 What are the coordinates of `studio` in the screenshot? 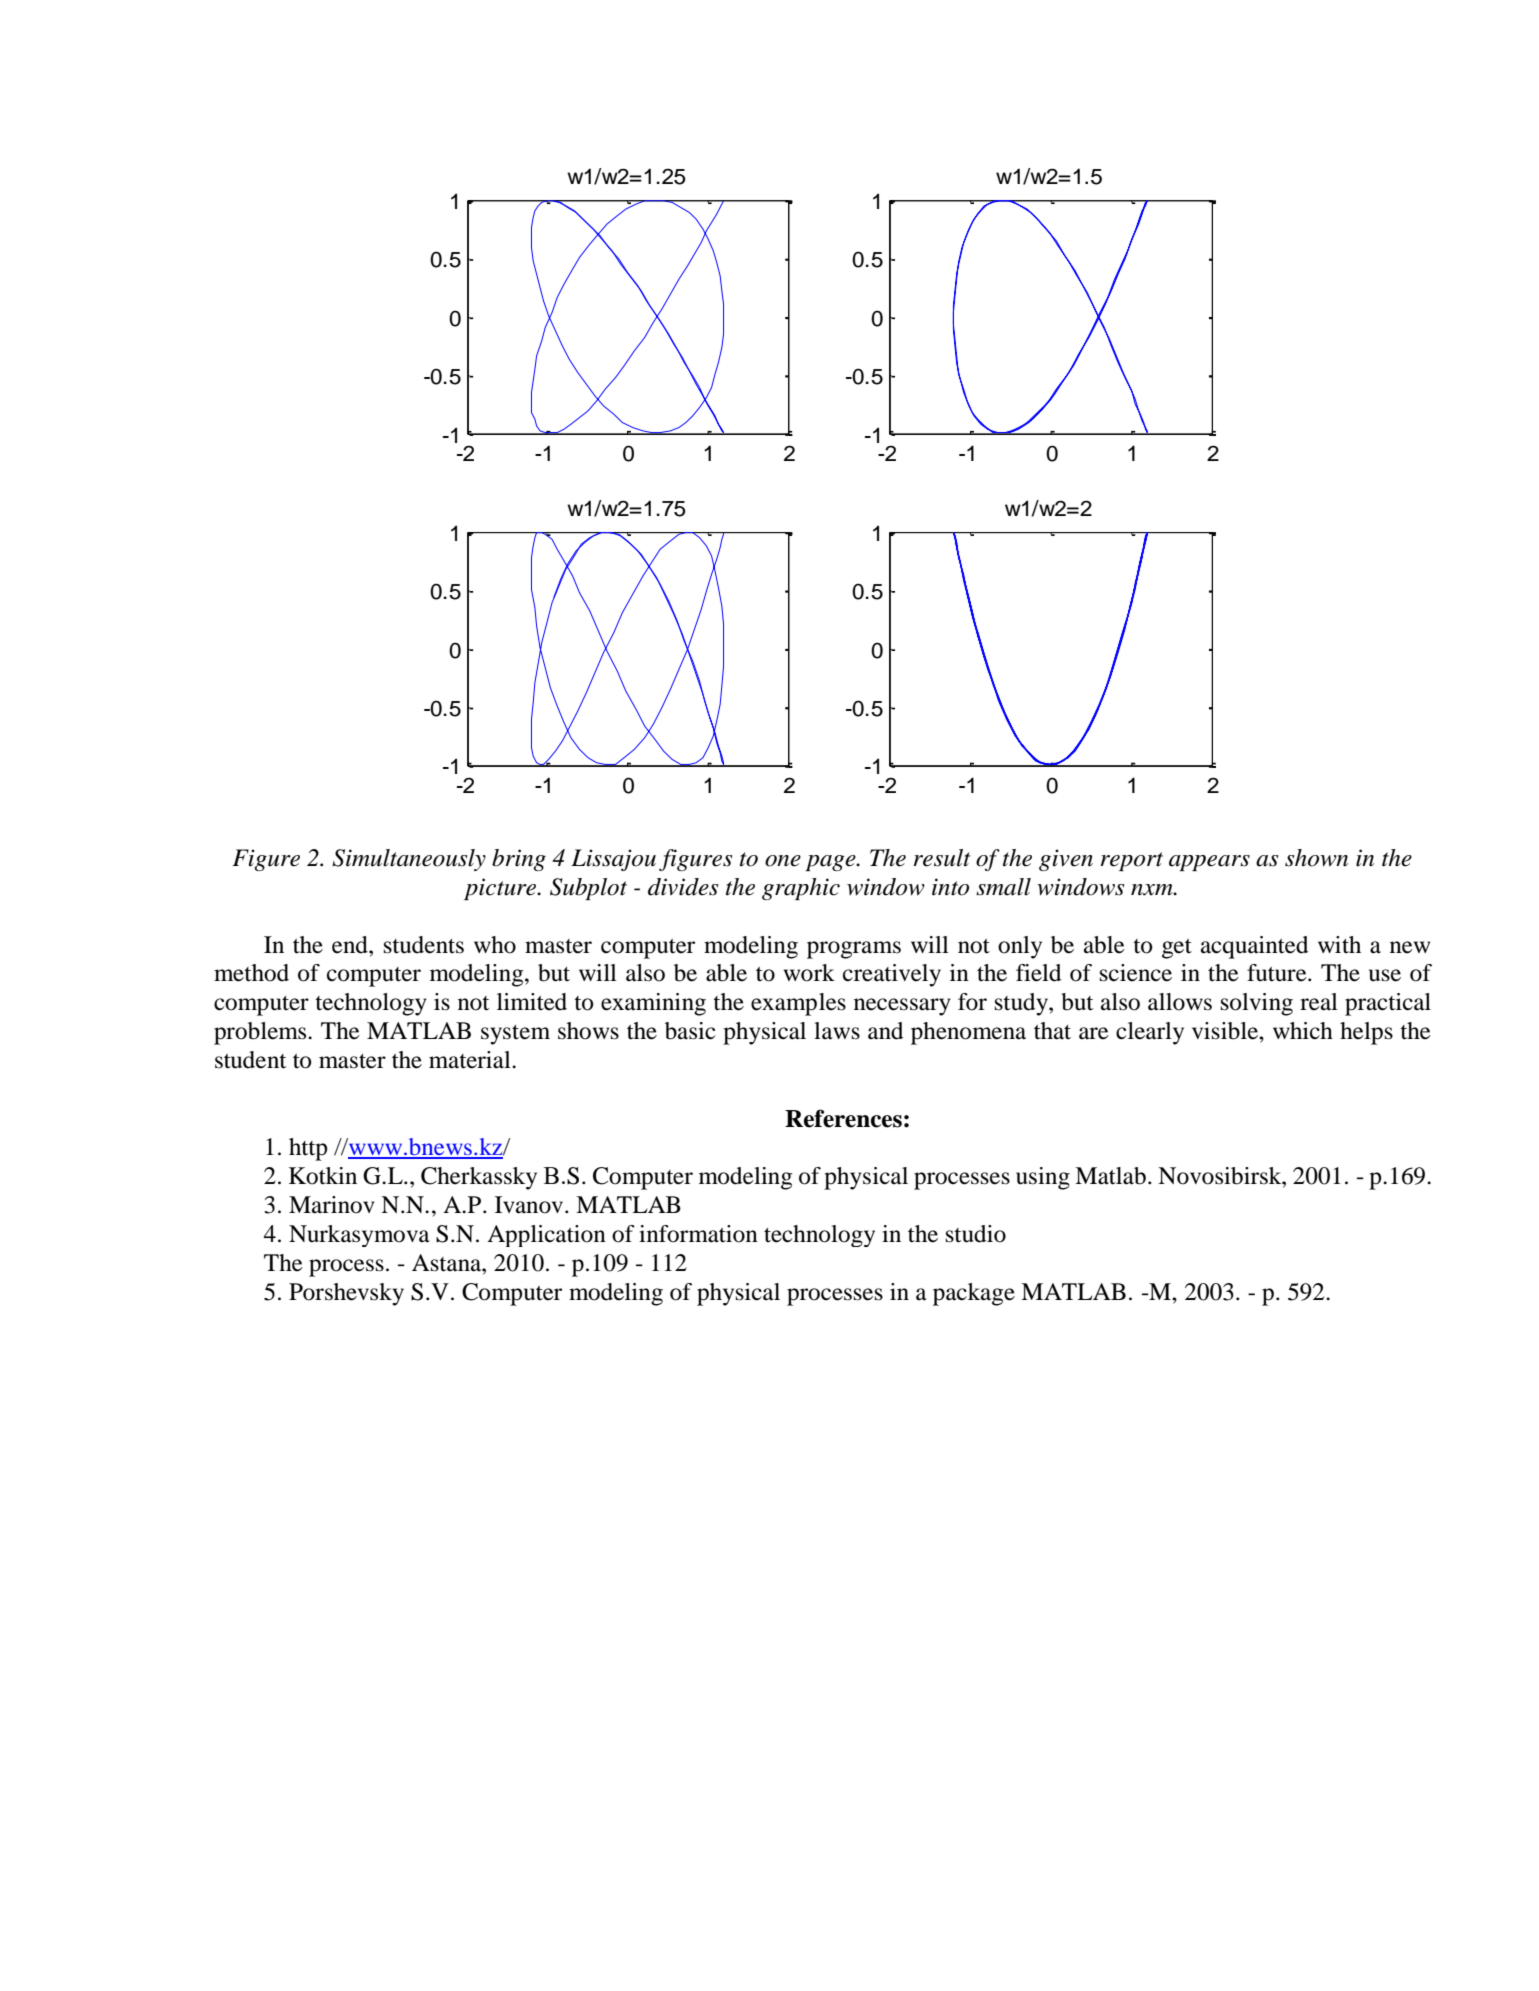 It's located at (976, 1234).
